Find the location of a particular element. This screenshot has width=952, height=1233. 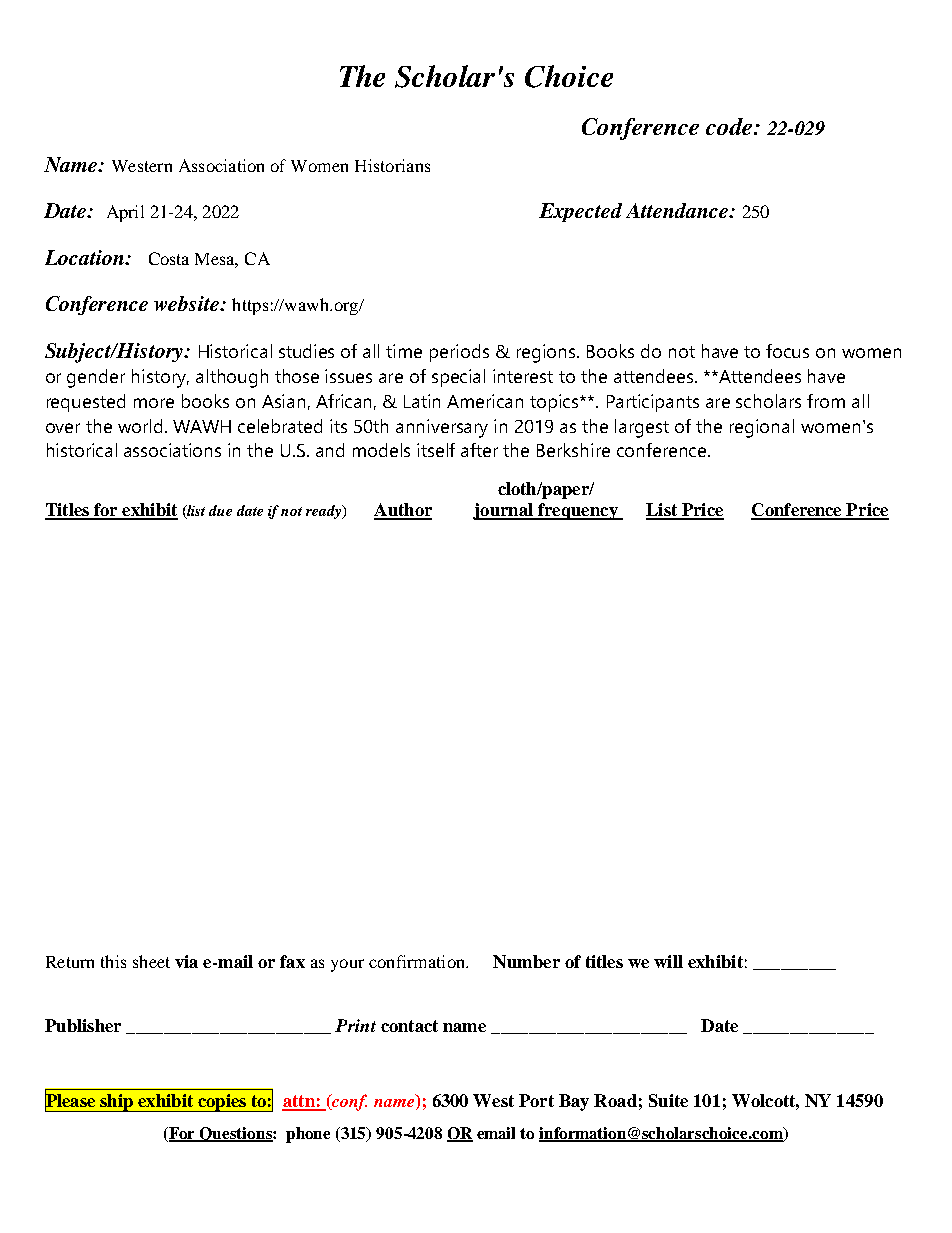

Port is located at coordinates (536, 1100).
